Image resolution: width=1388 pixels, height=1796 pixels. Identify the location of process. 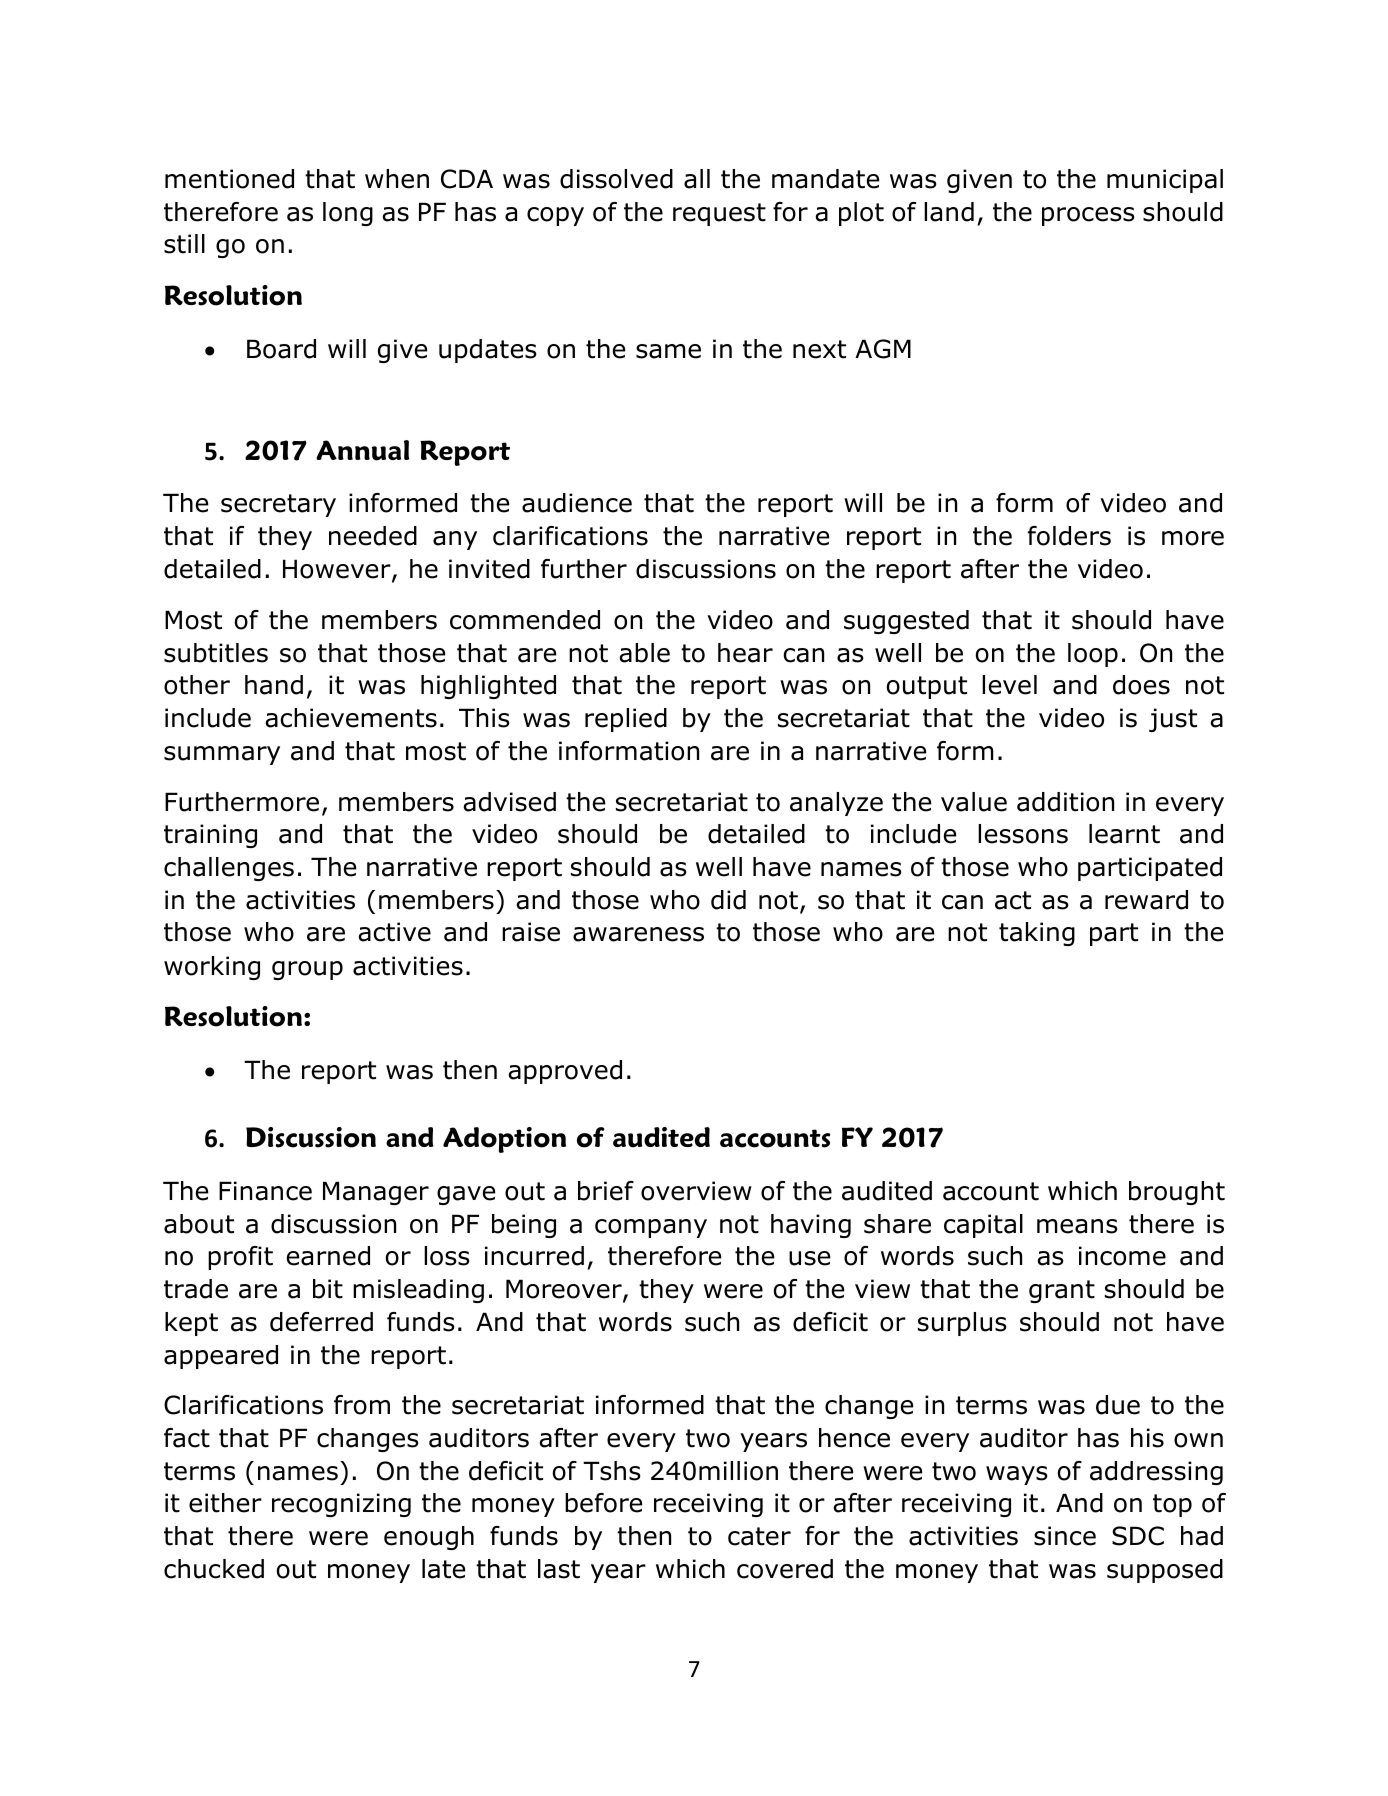
(1088, 216).
